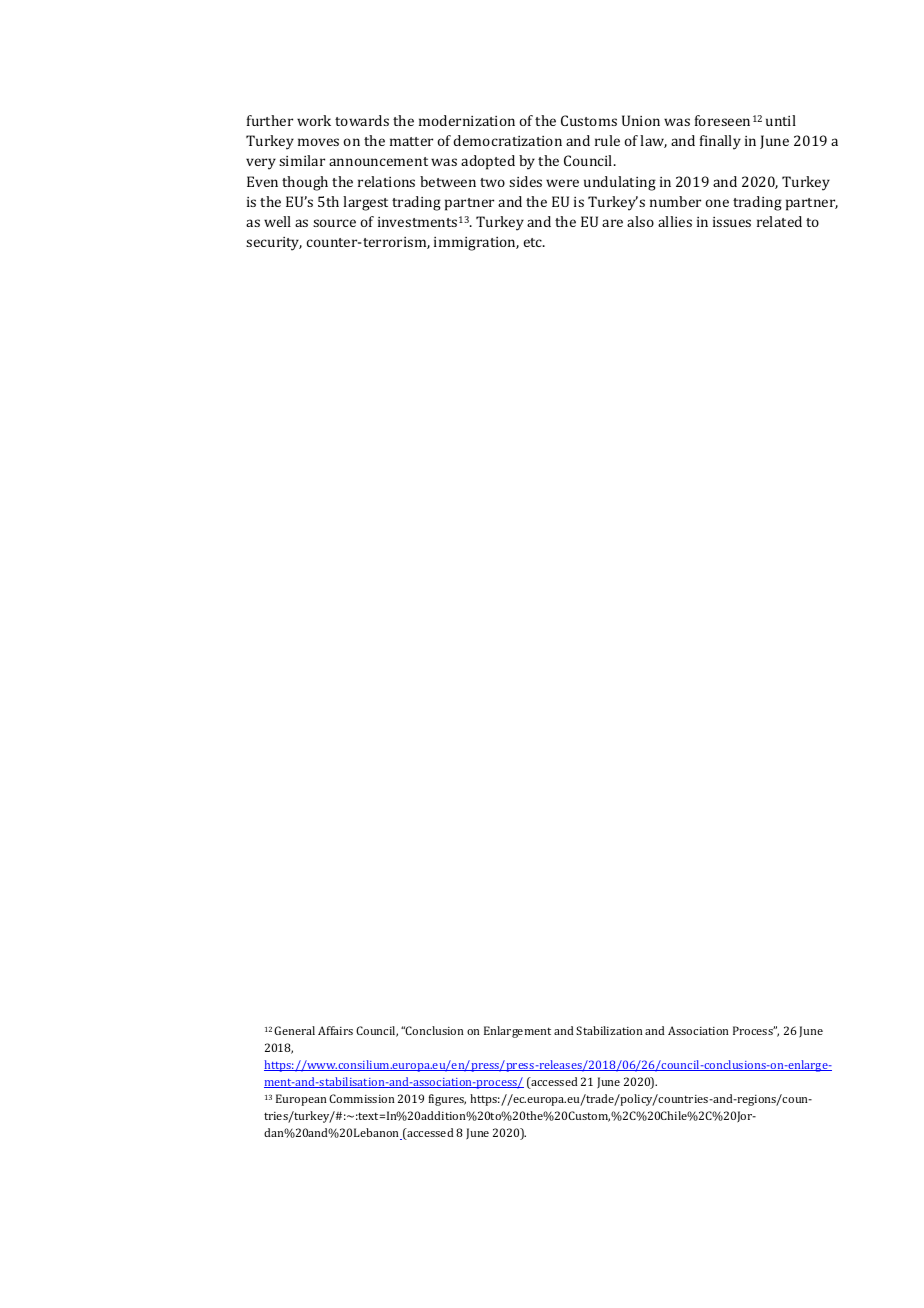 Image resolution: width=924 pixels, height=1308 pixels. I want to click on source, so click(334, 223).
